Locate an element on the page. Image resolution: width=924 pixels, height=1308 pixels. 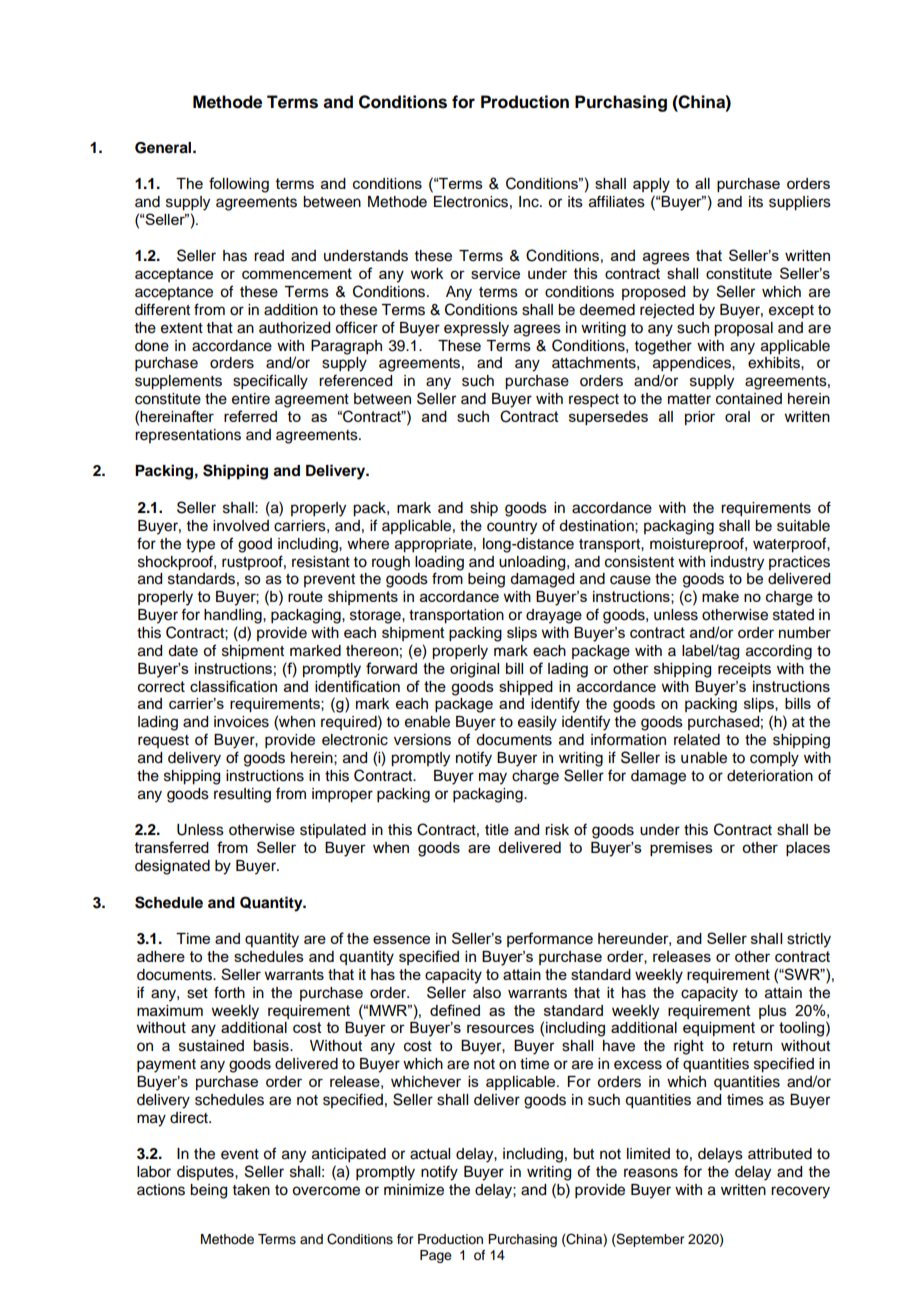
designated is located at coordinates (172, 867).
